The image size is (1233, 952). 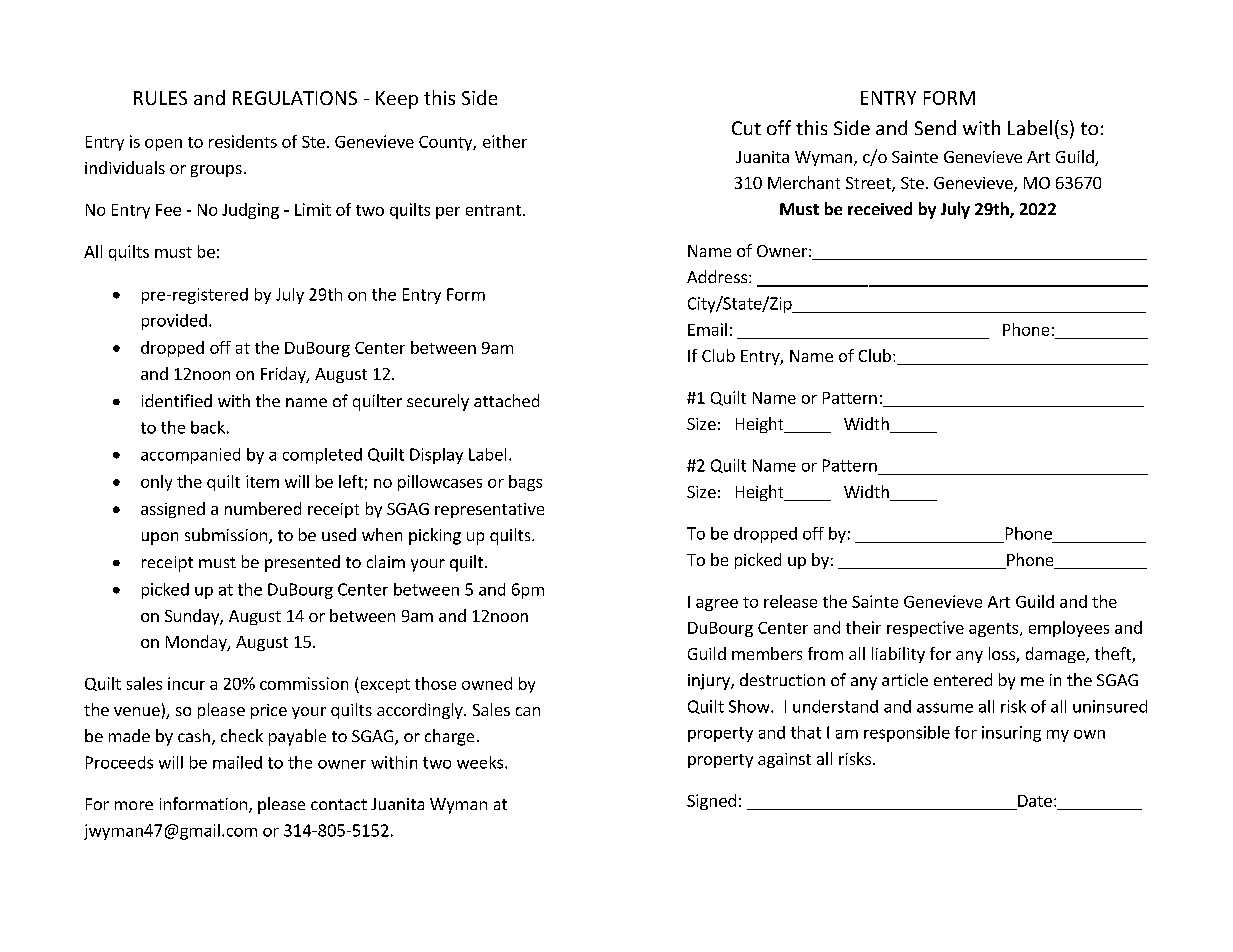 What do you see at coordinates (935, 127) in the screenshot?
I see `Send` at bounding box center [935, 127].
